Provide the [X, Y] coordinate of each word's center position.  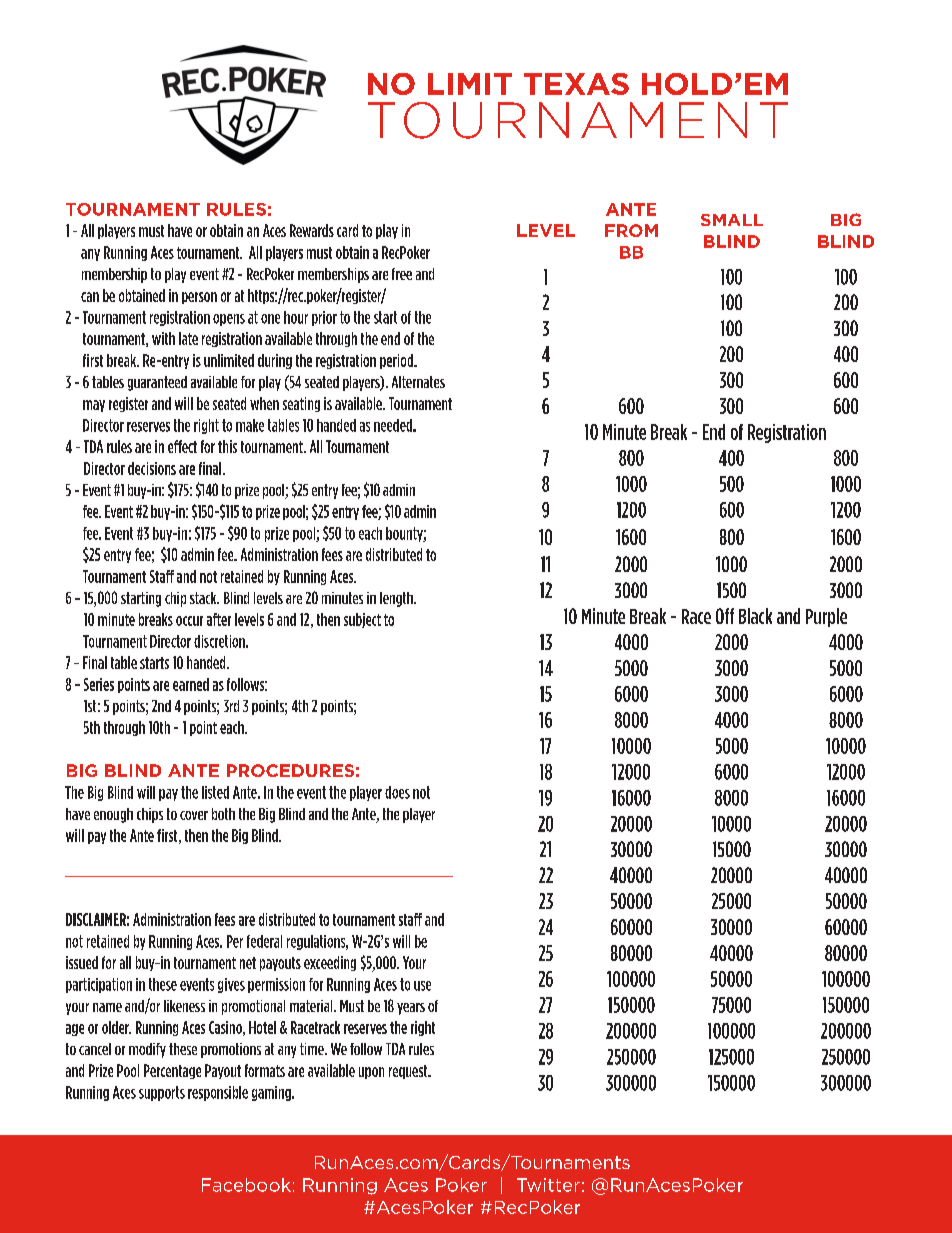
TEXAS [576, 84]
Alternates [418, 382]
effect [182, 446]
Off [725, 616]
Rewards [312, 230]
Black [755, 616]
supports [162, 1093]
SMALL [732, 220]
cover [194, 815]
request [409, 1072]
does [397, 792]
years [411, 1009]
